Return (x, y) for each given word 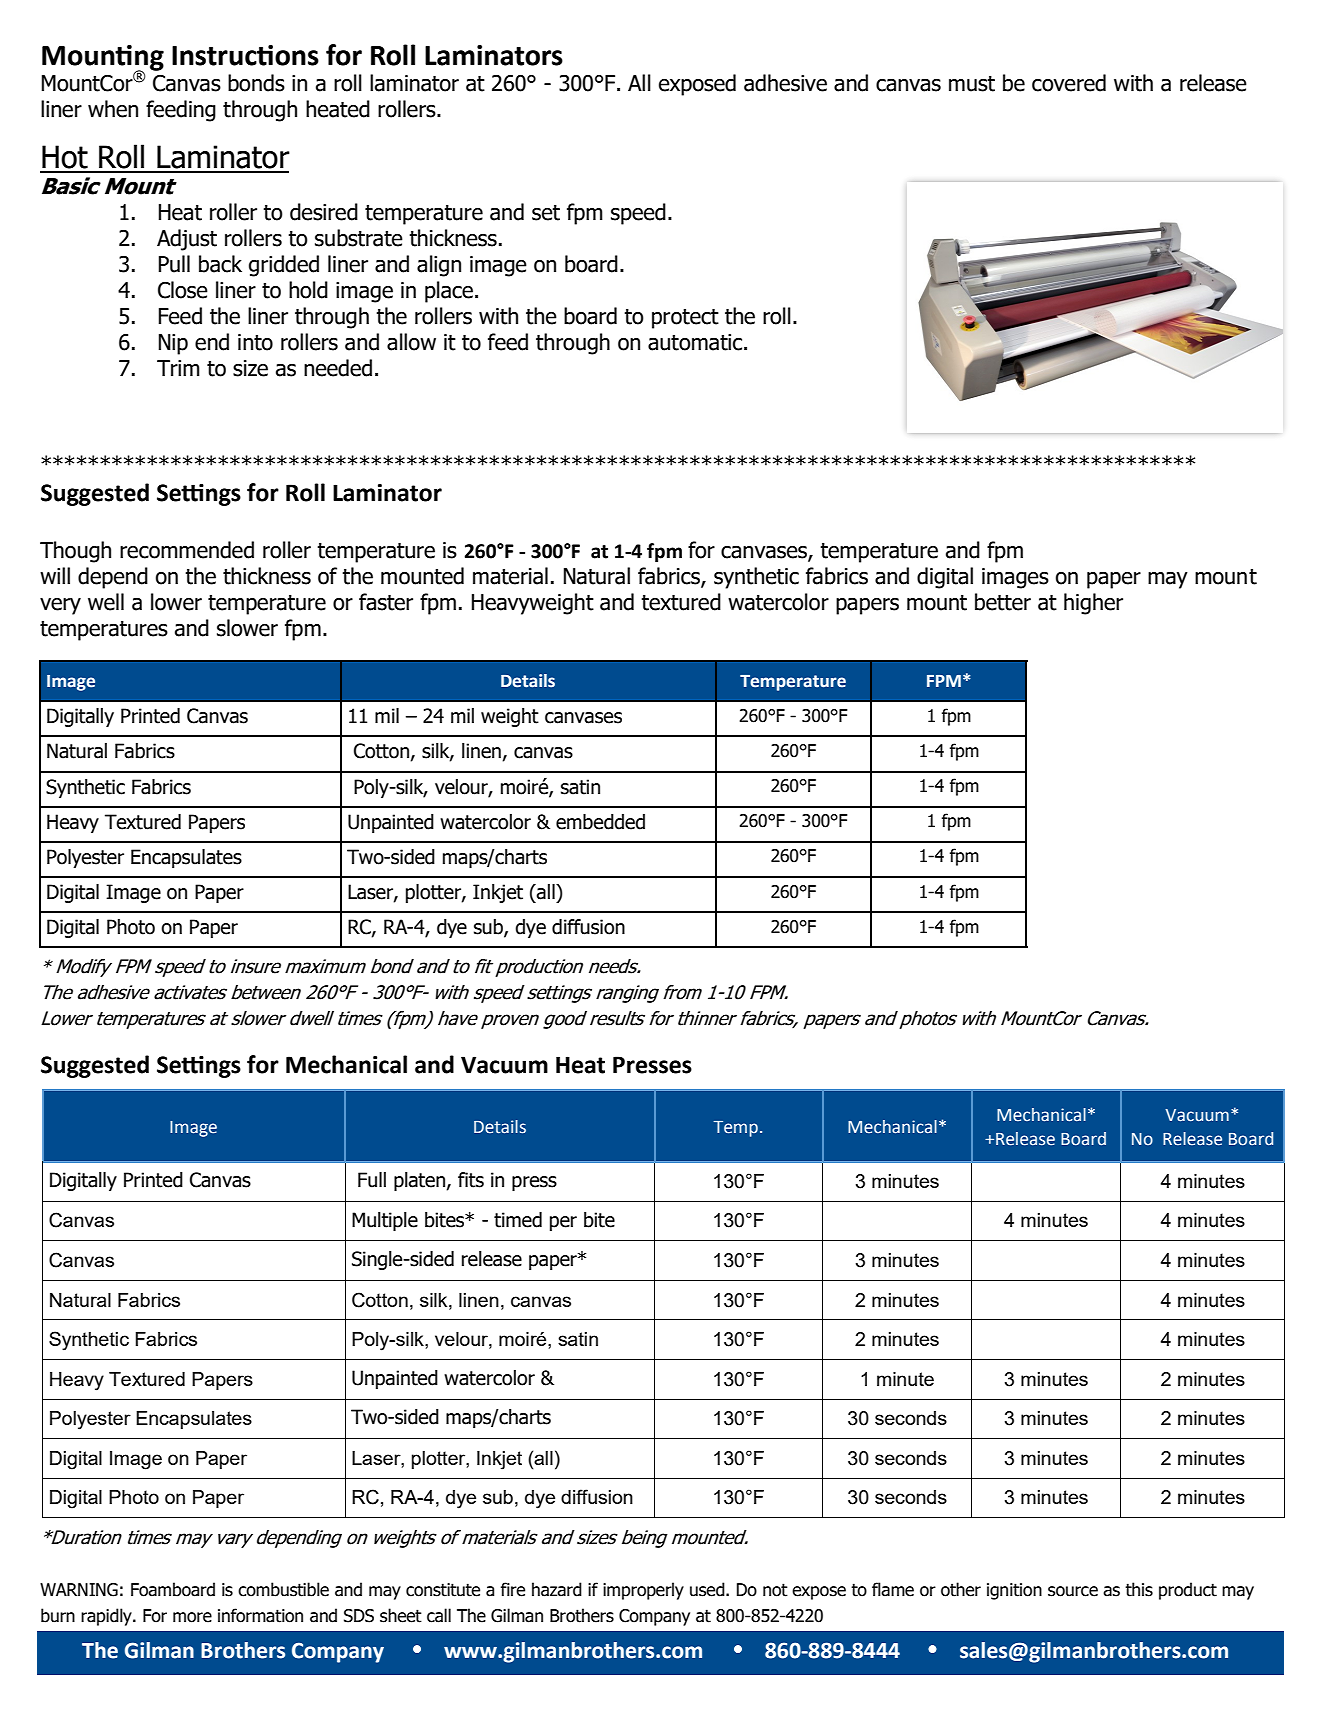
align (439, 266)
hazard (557, 1589)
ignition (1014, 1591)
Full (372, 1180)
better (1003, 602)
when (113, 109)
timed (518, 1220)
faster (386, 602)
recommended (187, 550)
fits (471, 1180)
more (192, 1617)
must (972, 84)
